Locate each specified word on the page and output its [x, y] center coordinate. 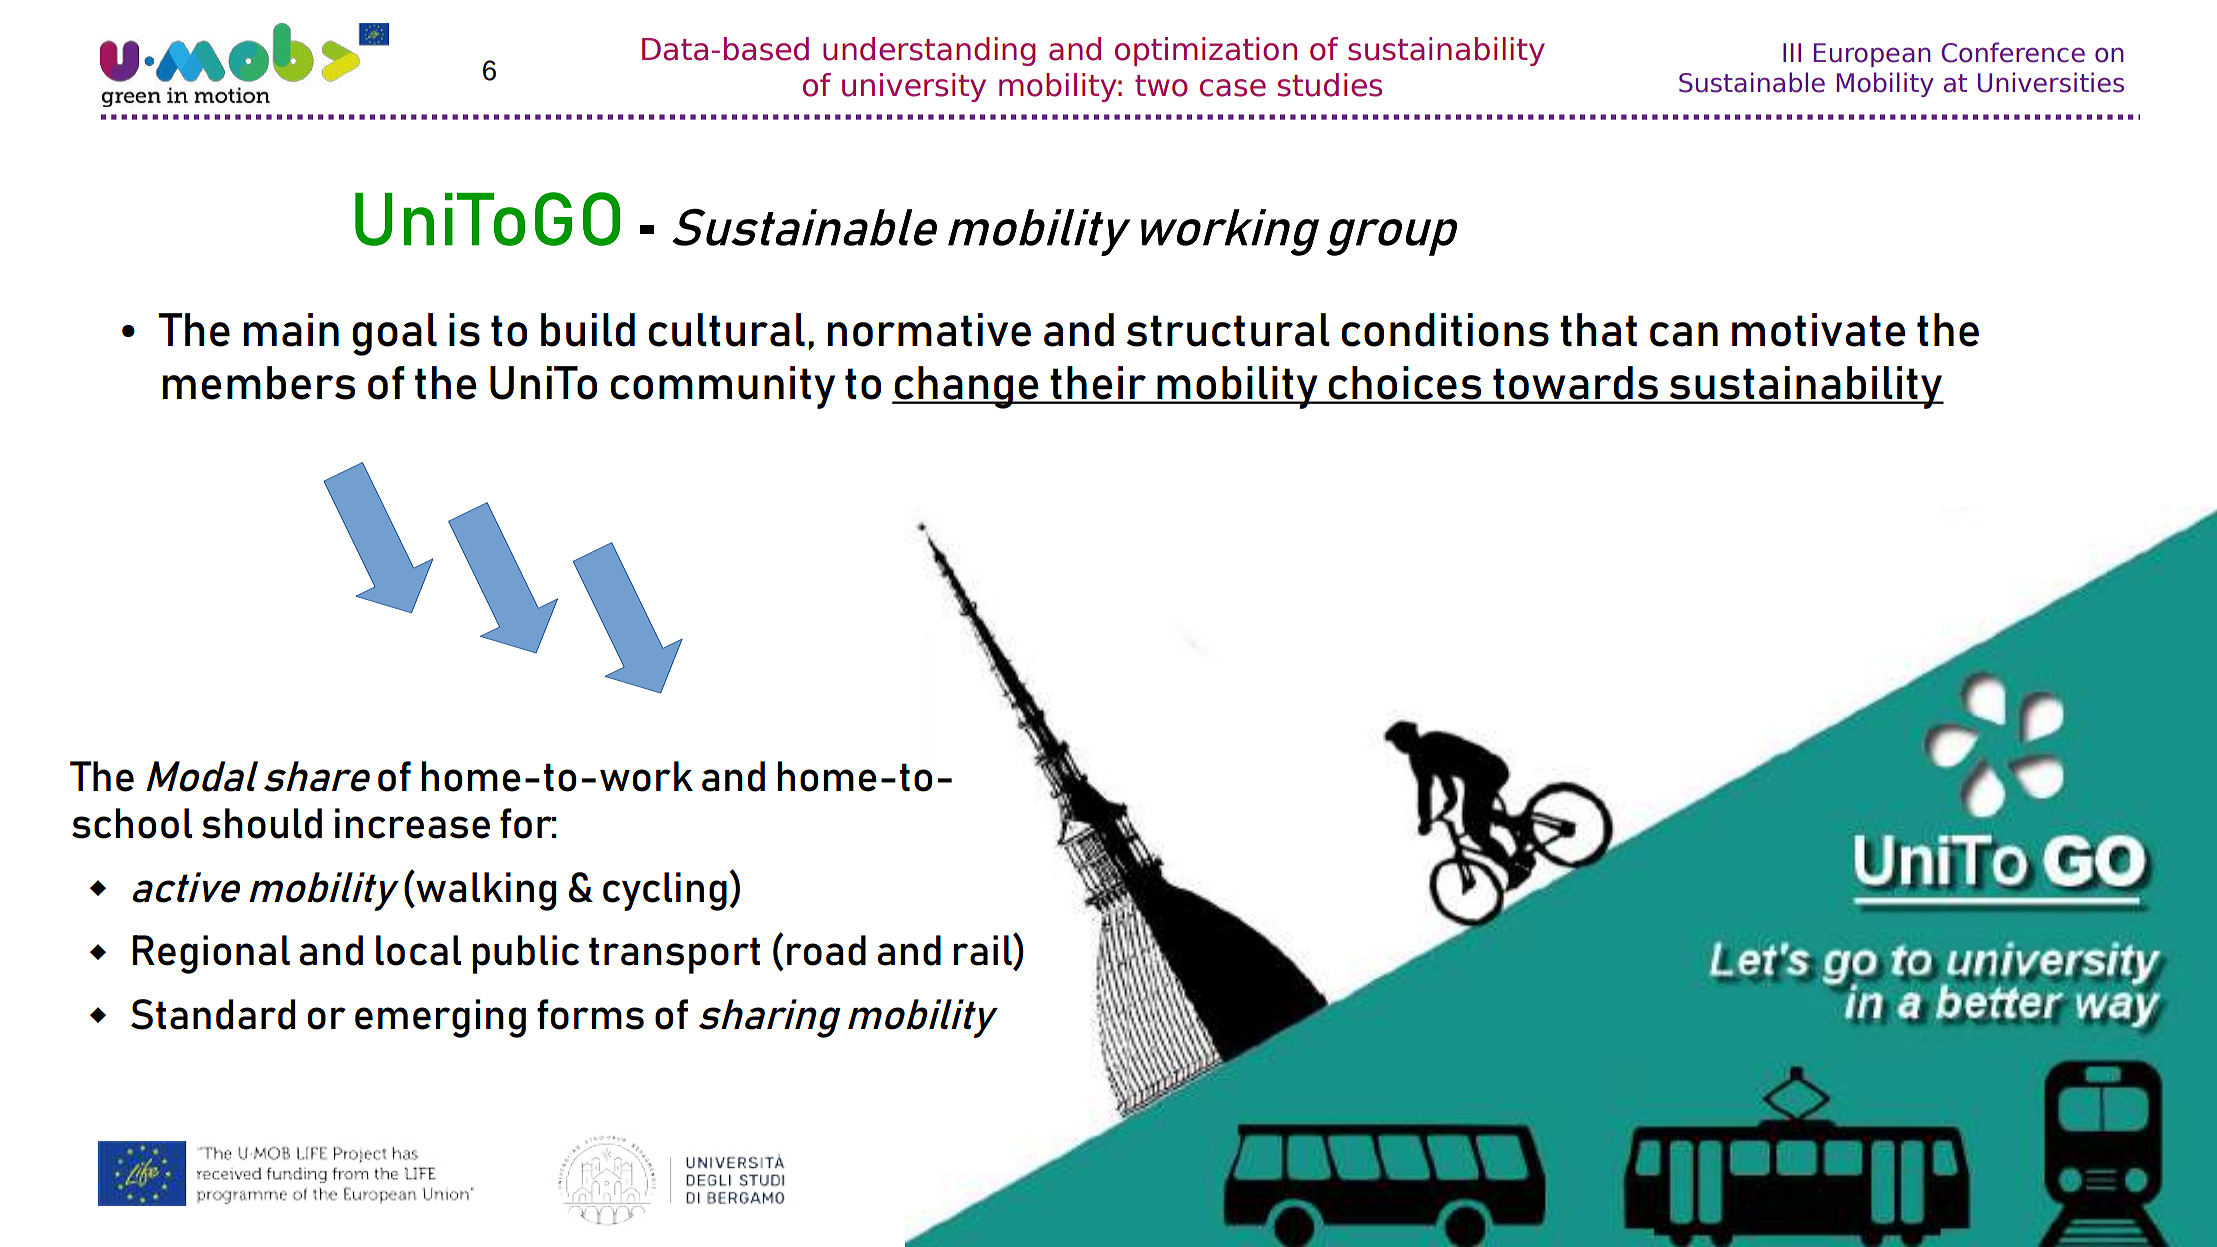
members [259, 383]
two [1161, 86]
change [967, 387]
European [1872, 55]
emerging [440, 1018]
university [914, 87]
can [1684, 334]
